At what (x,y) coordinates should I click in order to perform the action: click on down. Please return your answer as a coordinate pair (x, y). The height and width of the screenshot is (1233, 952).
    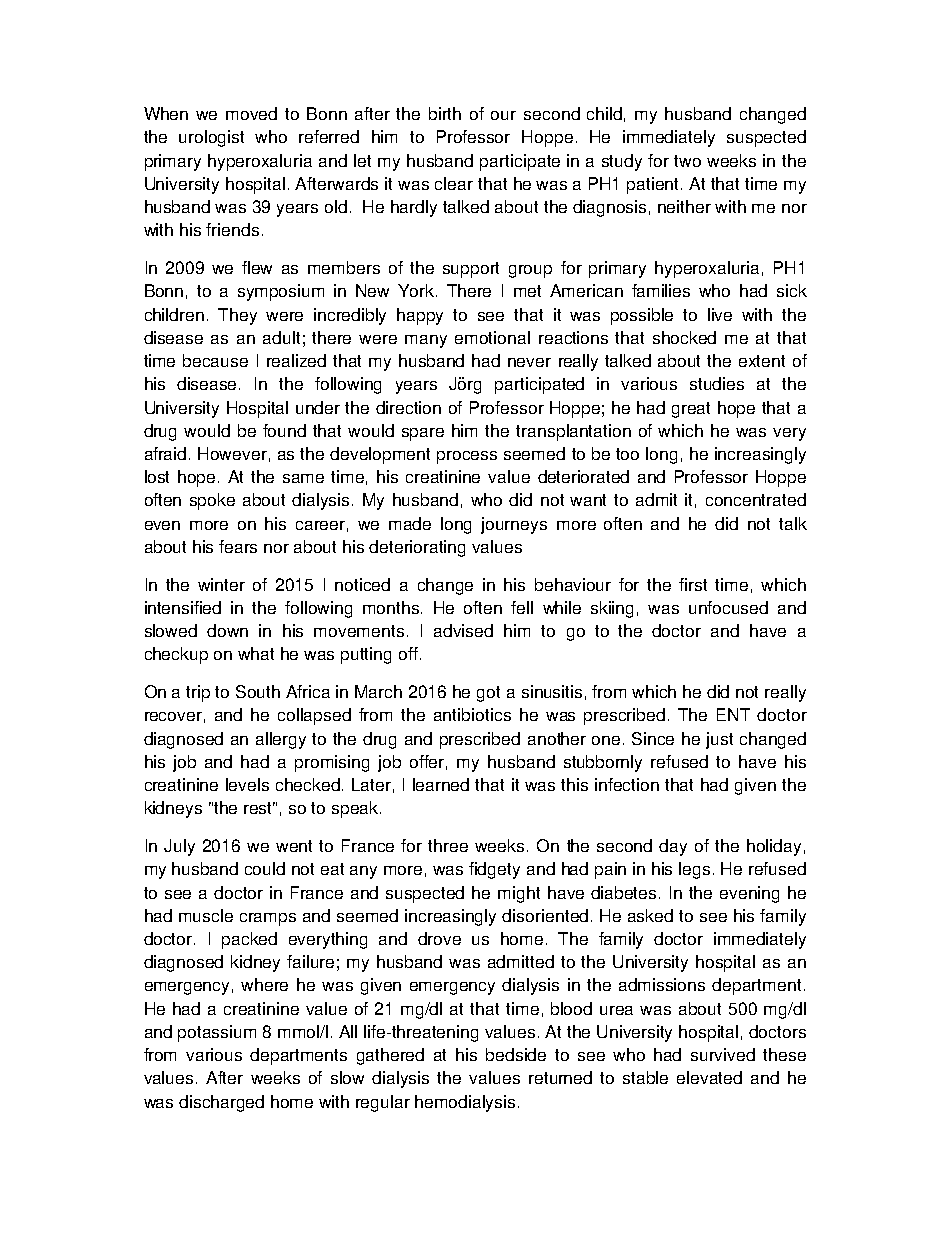
    Looking at the image, I should click on (227, 630).
